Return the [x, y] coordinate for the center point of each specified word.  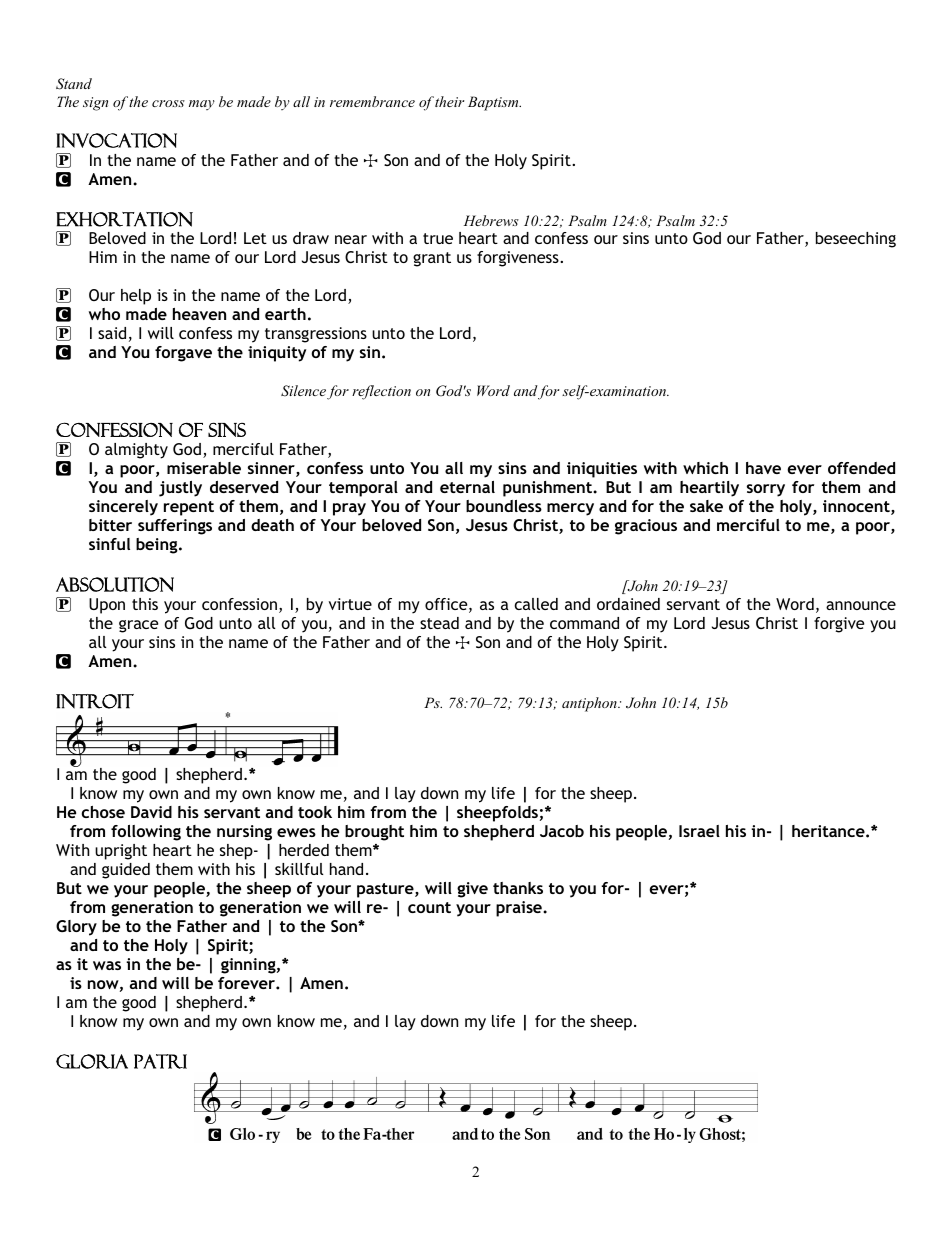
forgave [183, 354]
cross [168, 103]
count [429, 907]
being [158, 546]
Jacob [562, 831]
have [763, 468]
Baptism [494, 103]
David [151, 812]
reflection [381, 392]
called [536, 604]
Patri [160, 1061]
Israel [699, 831]
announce [861, 605]
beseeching [856, 240]
